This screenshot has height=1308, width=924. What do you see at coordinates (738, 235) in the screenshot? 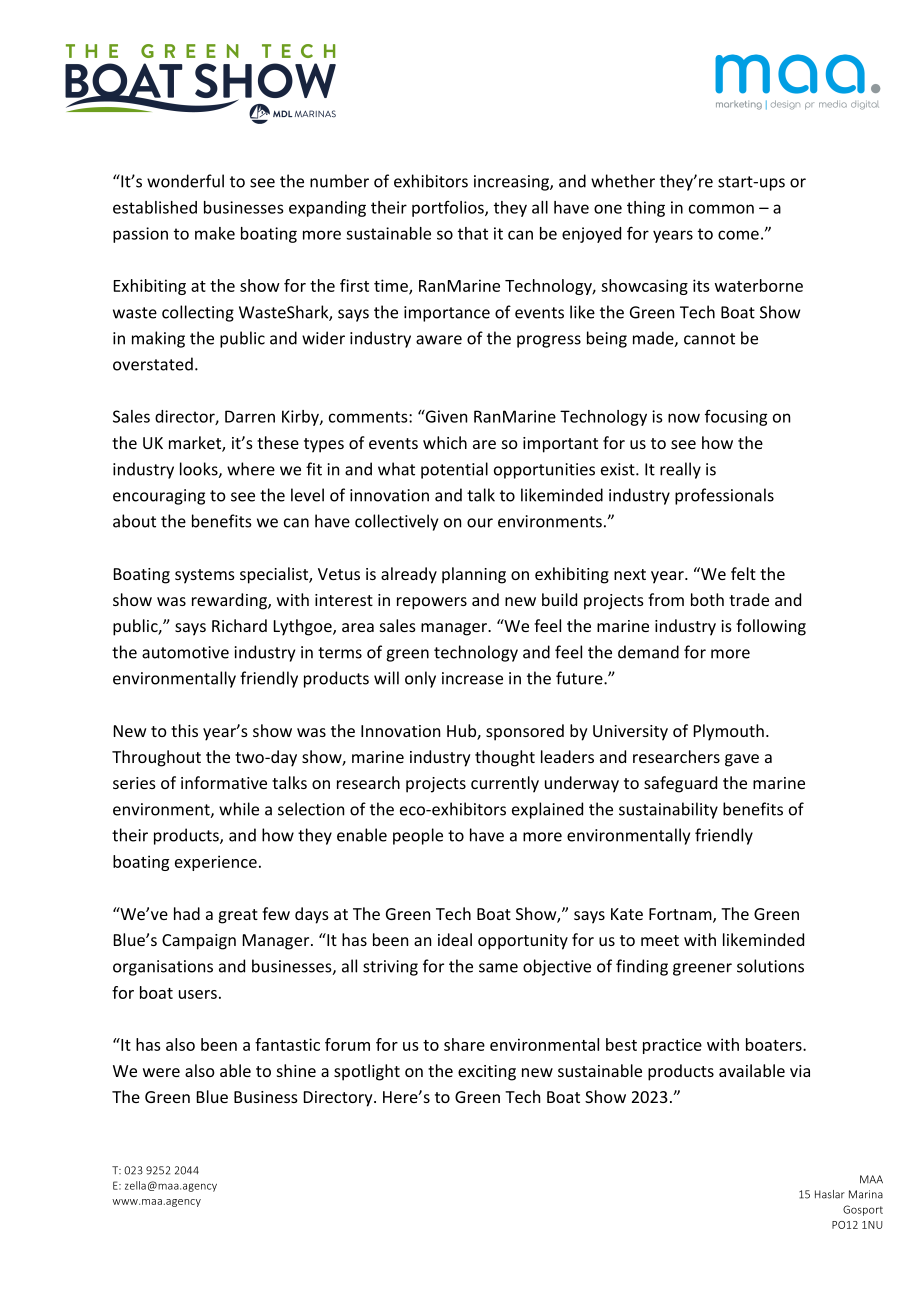
I see `come` at bounding box center [738, 235].
